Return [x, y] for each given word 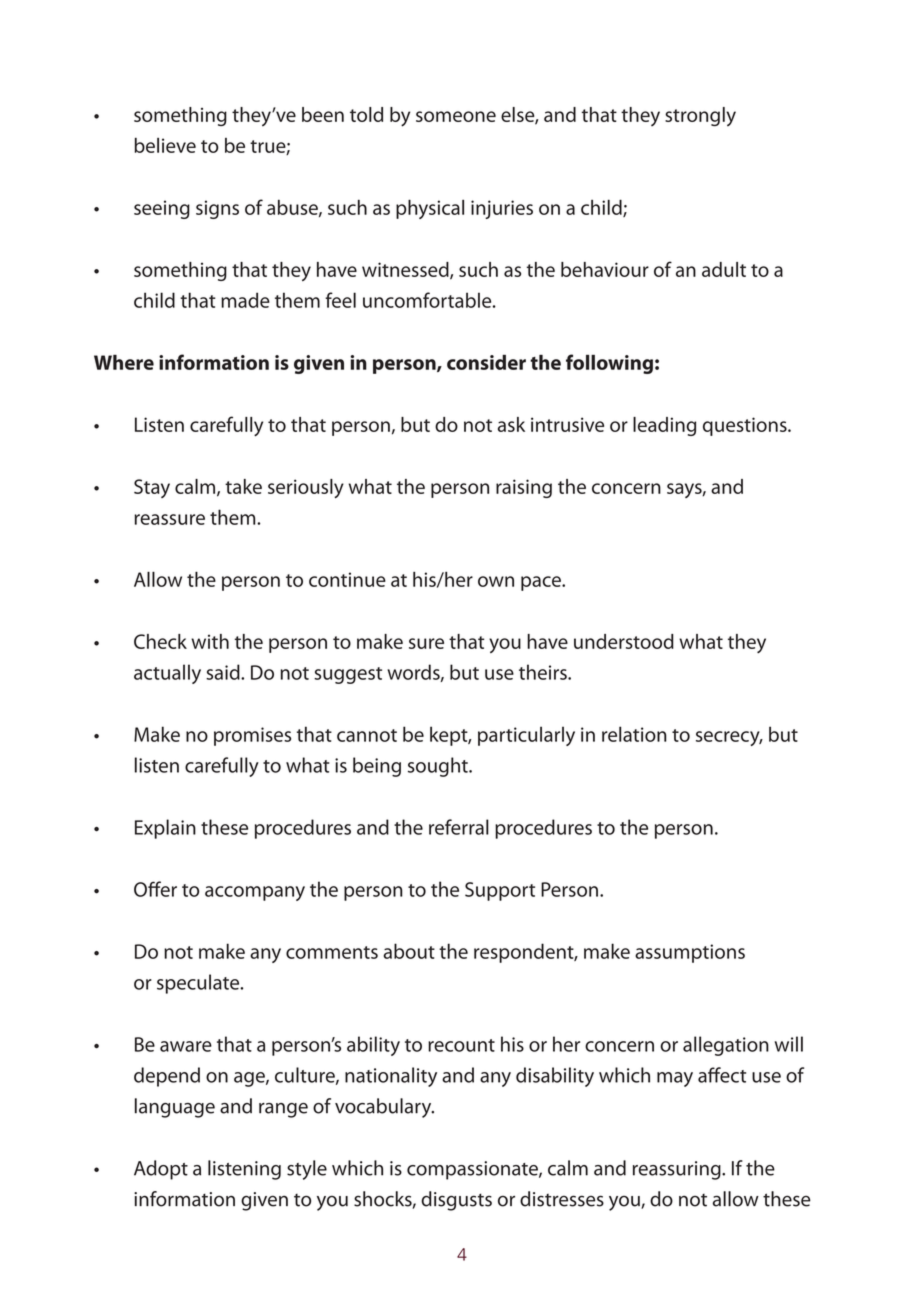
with [210, 641]
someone [456, 116]
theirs [544, 672]
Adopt [161, 1170]
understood [624, 641]
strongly [700, 117]
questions [746, 426]
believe [165, 145]
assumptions [690, 953]
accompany [255, 893]
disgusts [456, 1201]
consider [486, 362]
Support [500, 891]
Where [124, 362]
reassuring [678, 1170]
